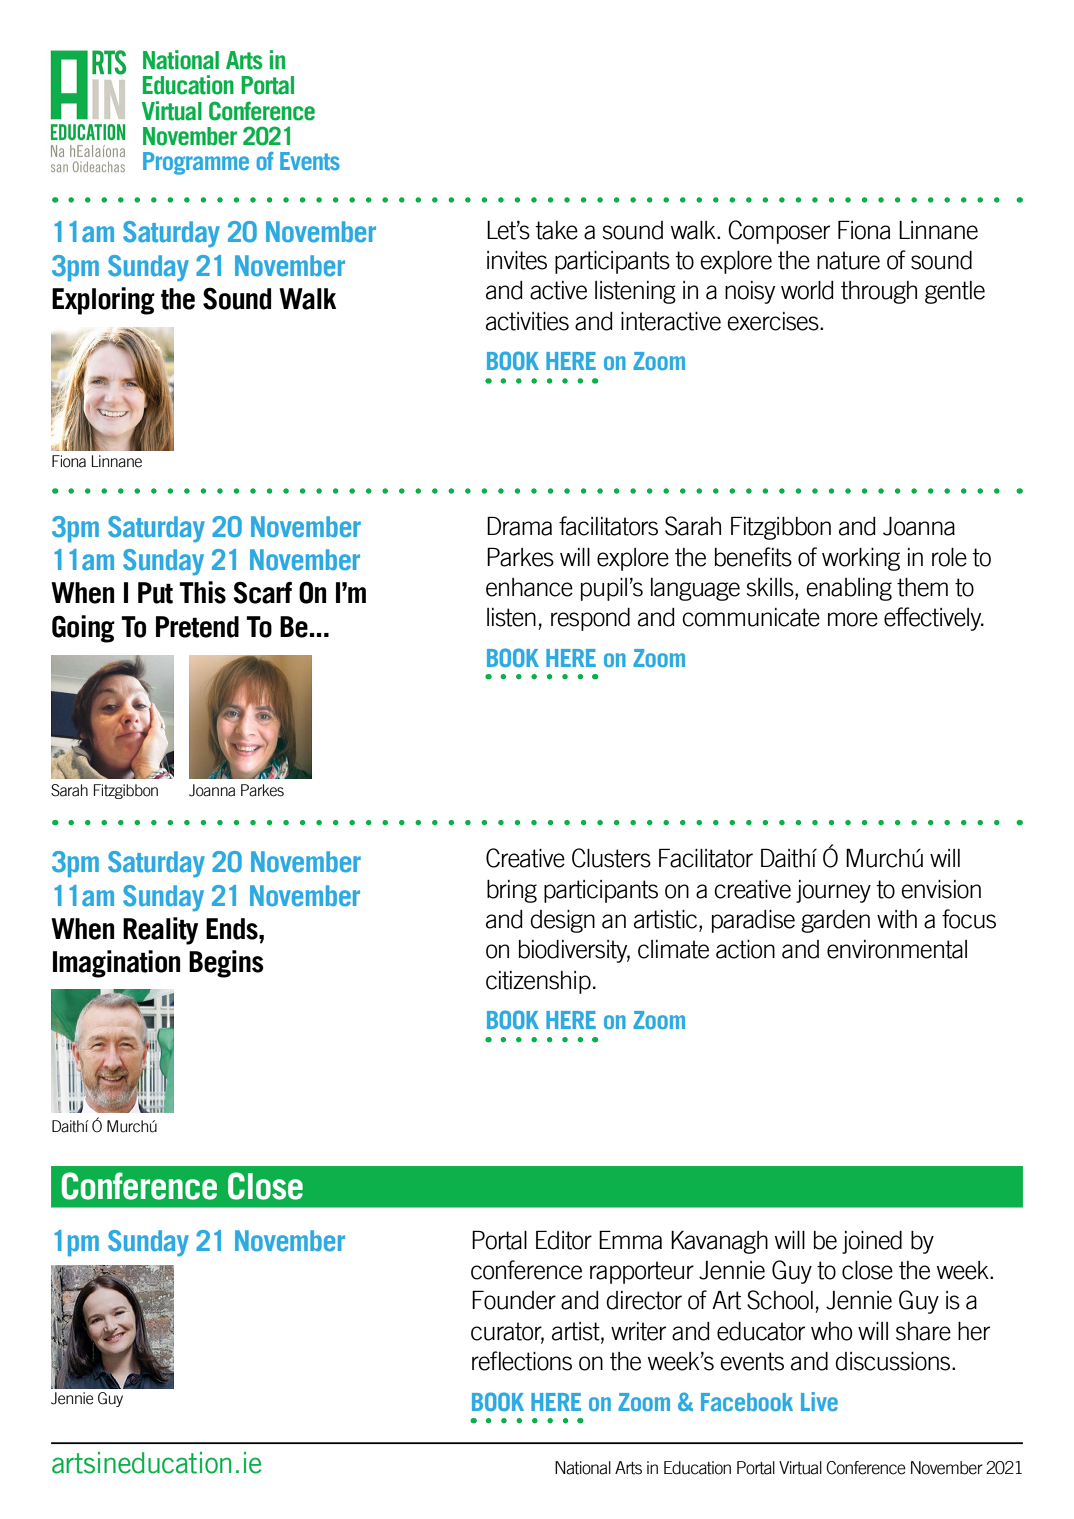 The height and width of the screenshot is (1519, 1074). Describe the element at coordinates (538, 982) in the screenshot. I see `citizenship` at that location.
